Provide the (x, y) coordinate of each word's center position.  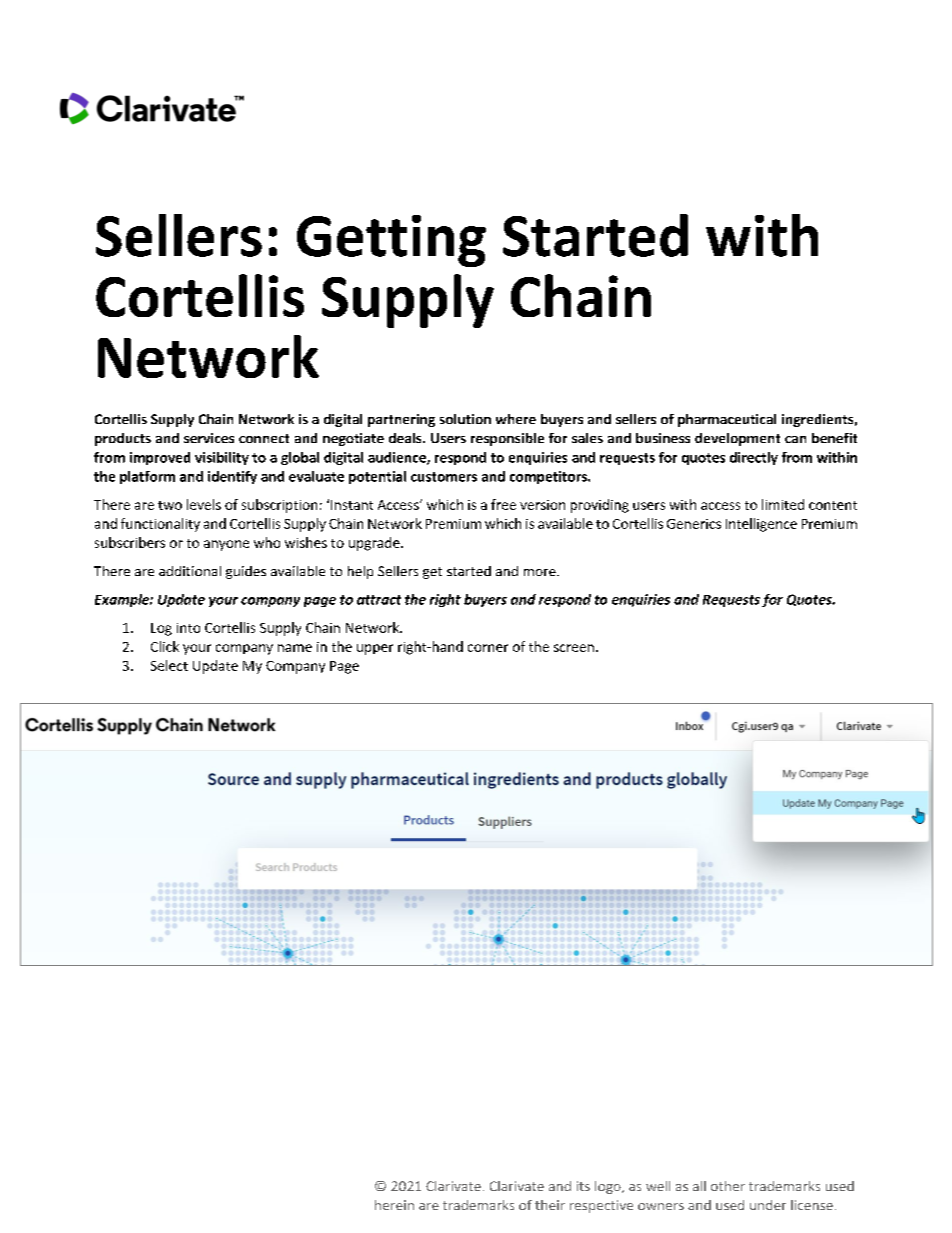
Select (169, 665)
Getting (391, 241)
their (550, 1205)
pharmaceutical (727, 420)
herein (394, 1205)
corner (488, 648)
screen (574, 648)
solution (465, 419)
